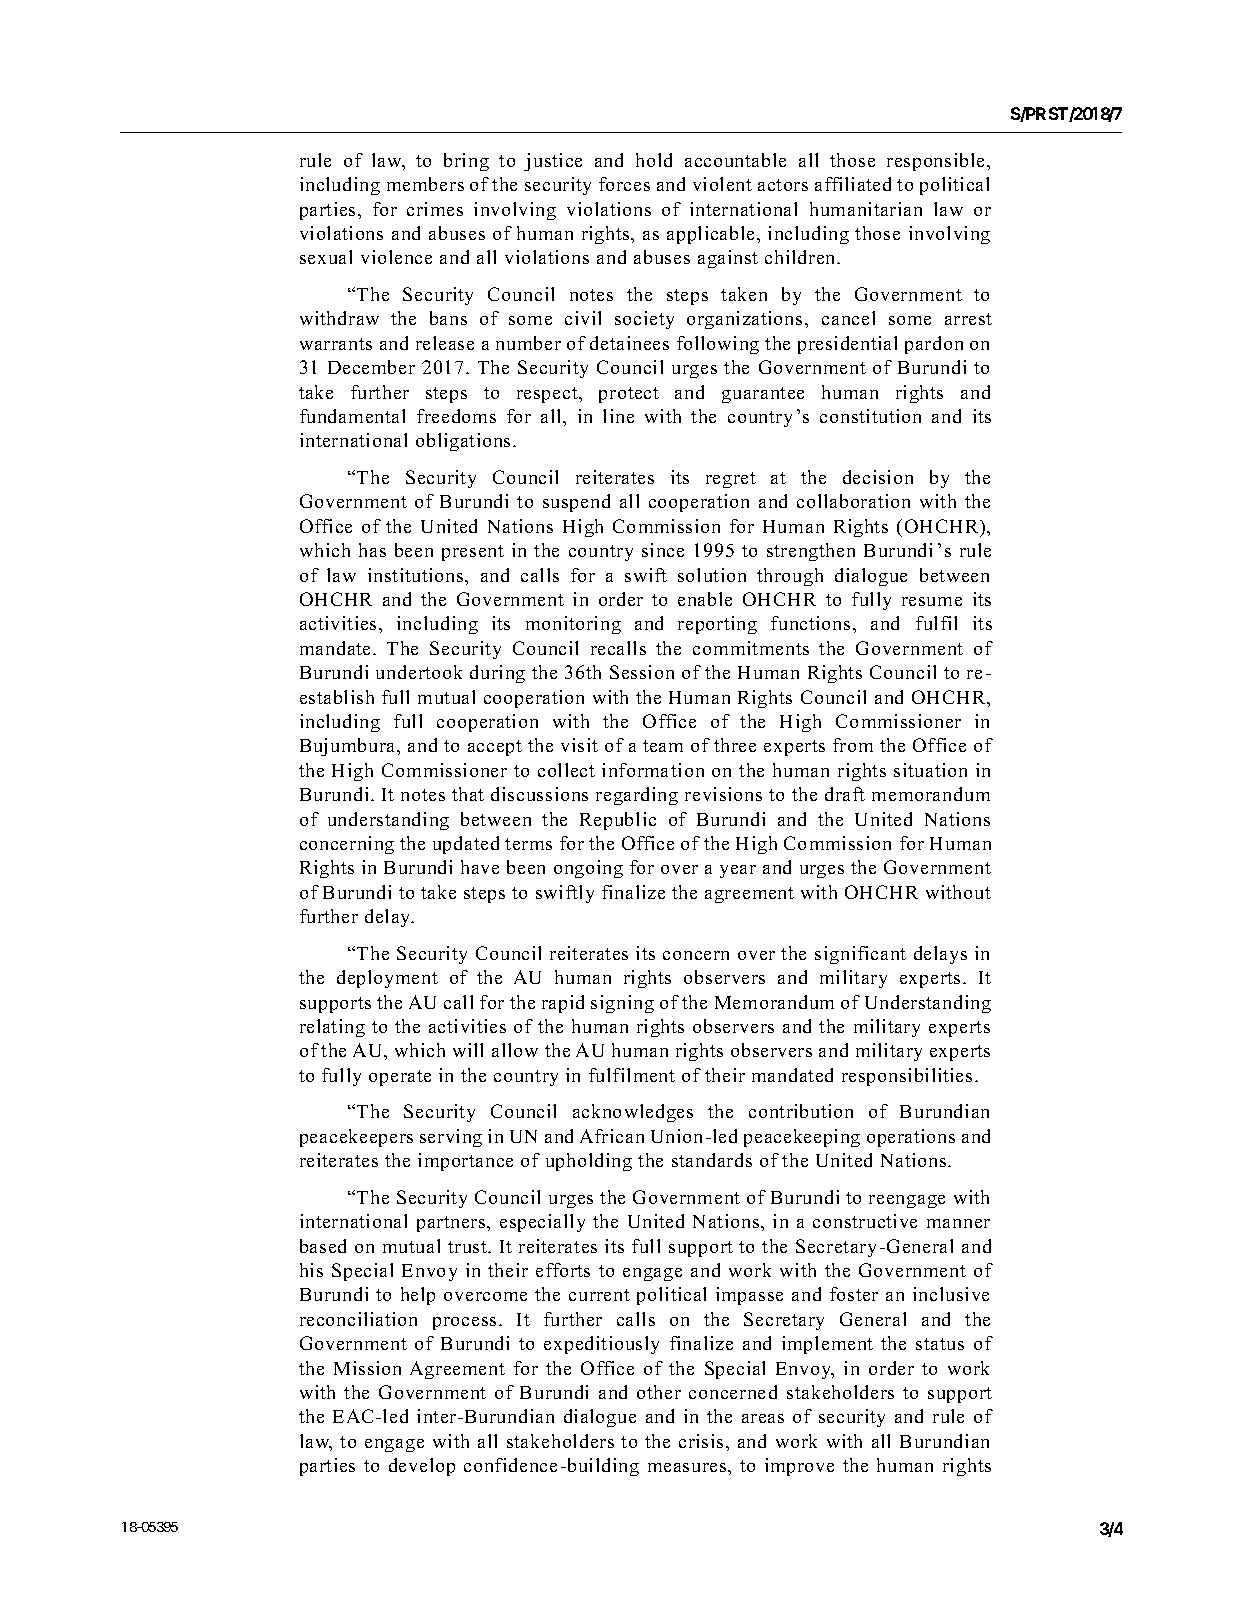 The image size is (1244, 1610). Describe the element at coordinates (417, 575) in the screenshot. I see `institutions` at that location.
